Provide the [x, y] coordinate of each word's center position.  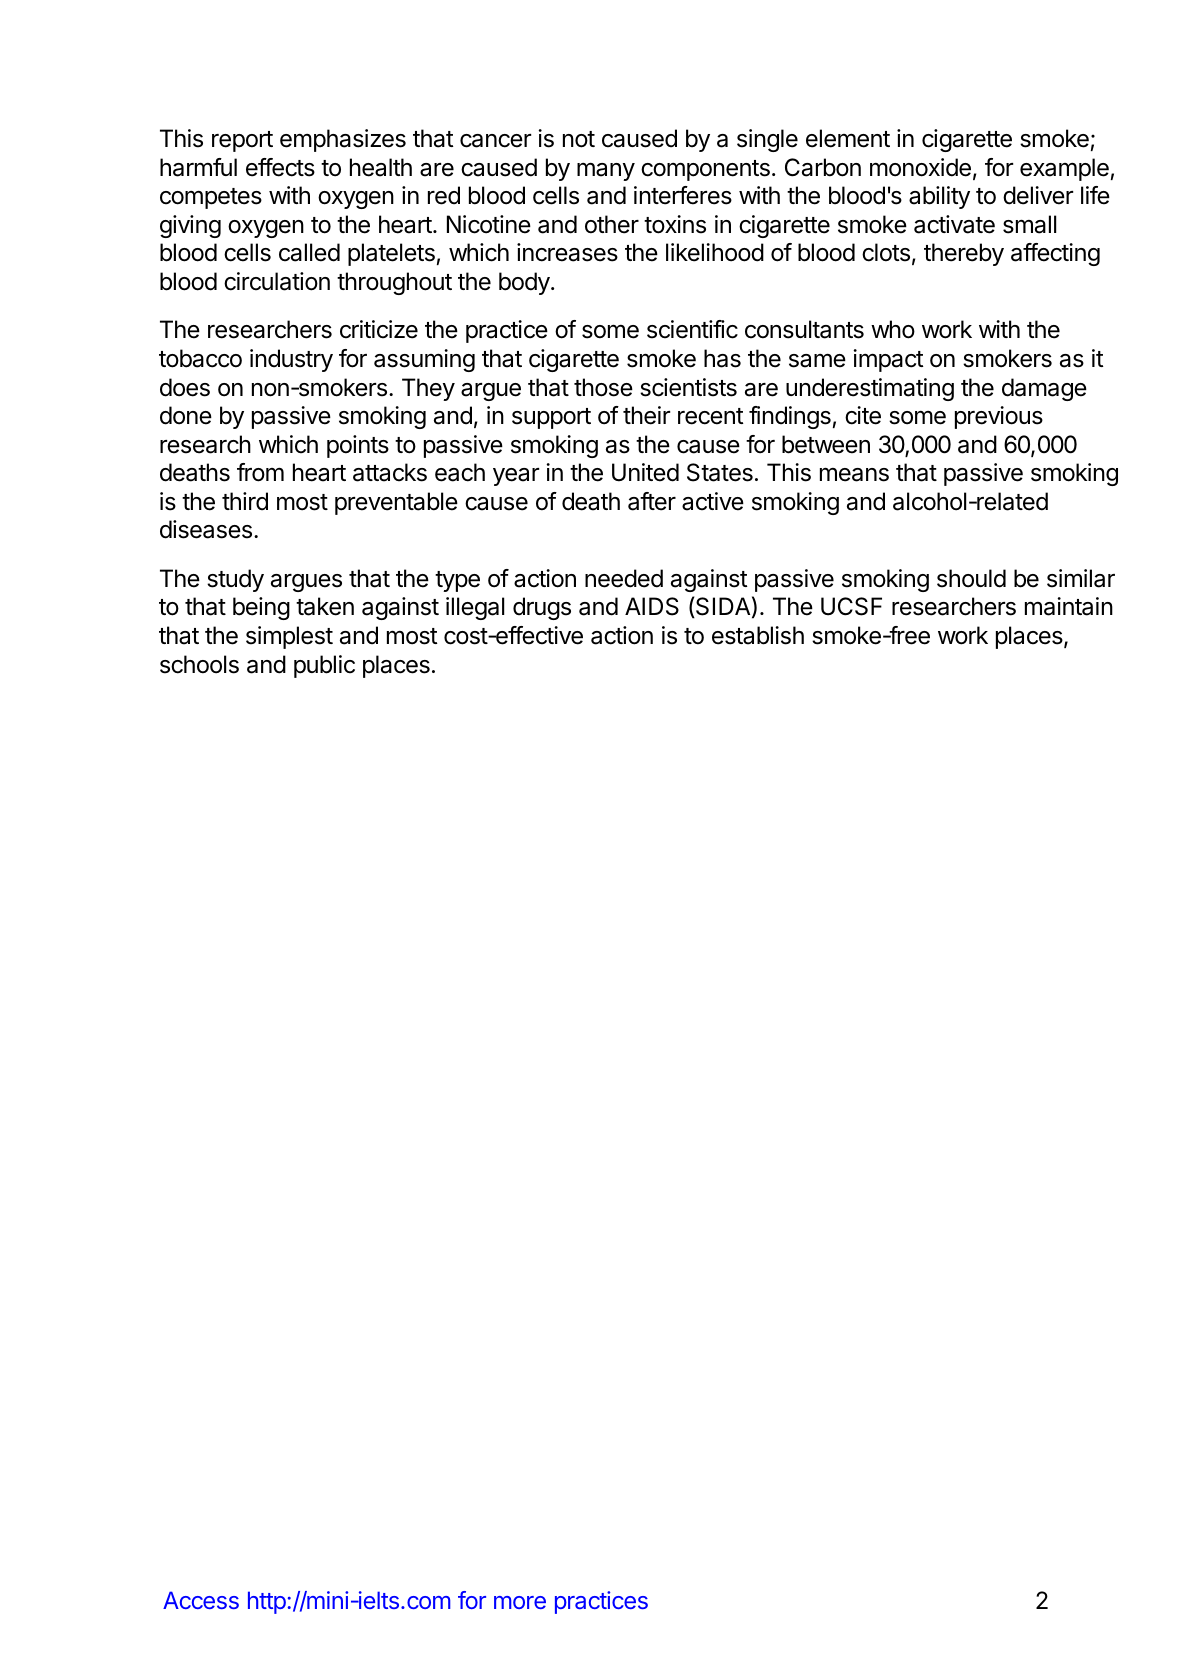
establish [758, 635]
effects [280, 167]
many [606, 171]
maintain [1069, 606]
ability [939, 197]
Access [201, 1600]
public [324, 666]
